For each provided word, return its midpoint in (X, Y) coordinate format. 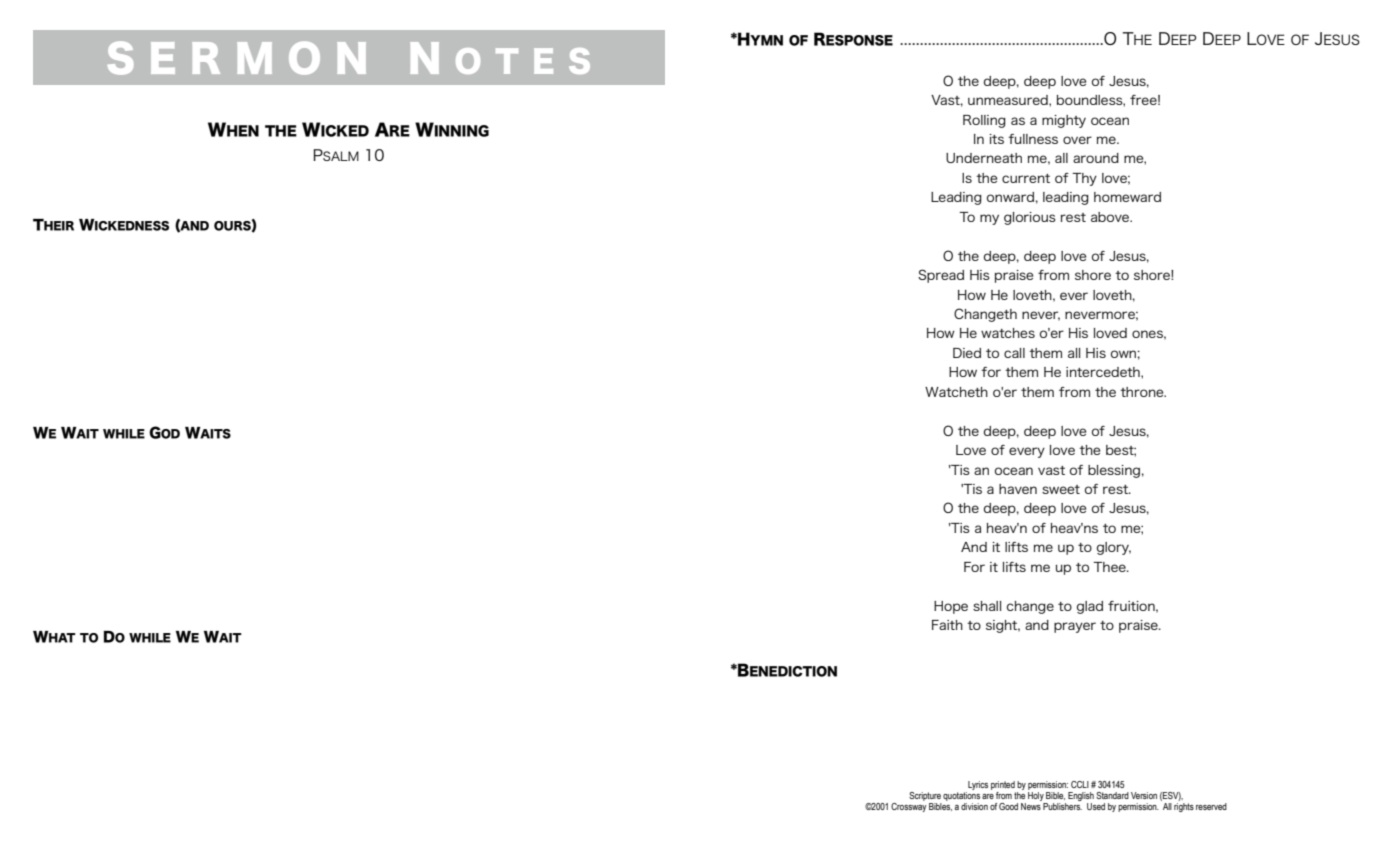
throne (1143, 392)
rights (1184, 806)
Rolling (984, 121)
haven (1018, 489)
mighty (1064, 121)
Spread (941, 276)
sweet (1061, 489)
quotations (961, 795)
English (1081, 796)
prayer (1075, 627)
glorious (1030, 218)
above (1111, 217)
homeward (1127, 197)
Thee (1110, 567)
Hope (951, 607)
